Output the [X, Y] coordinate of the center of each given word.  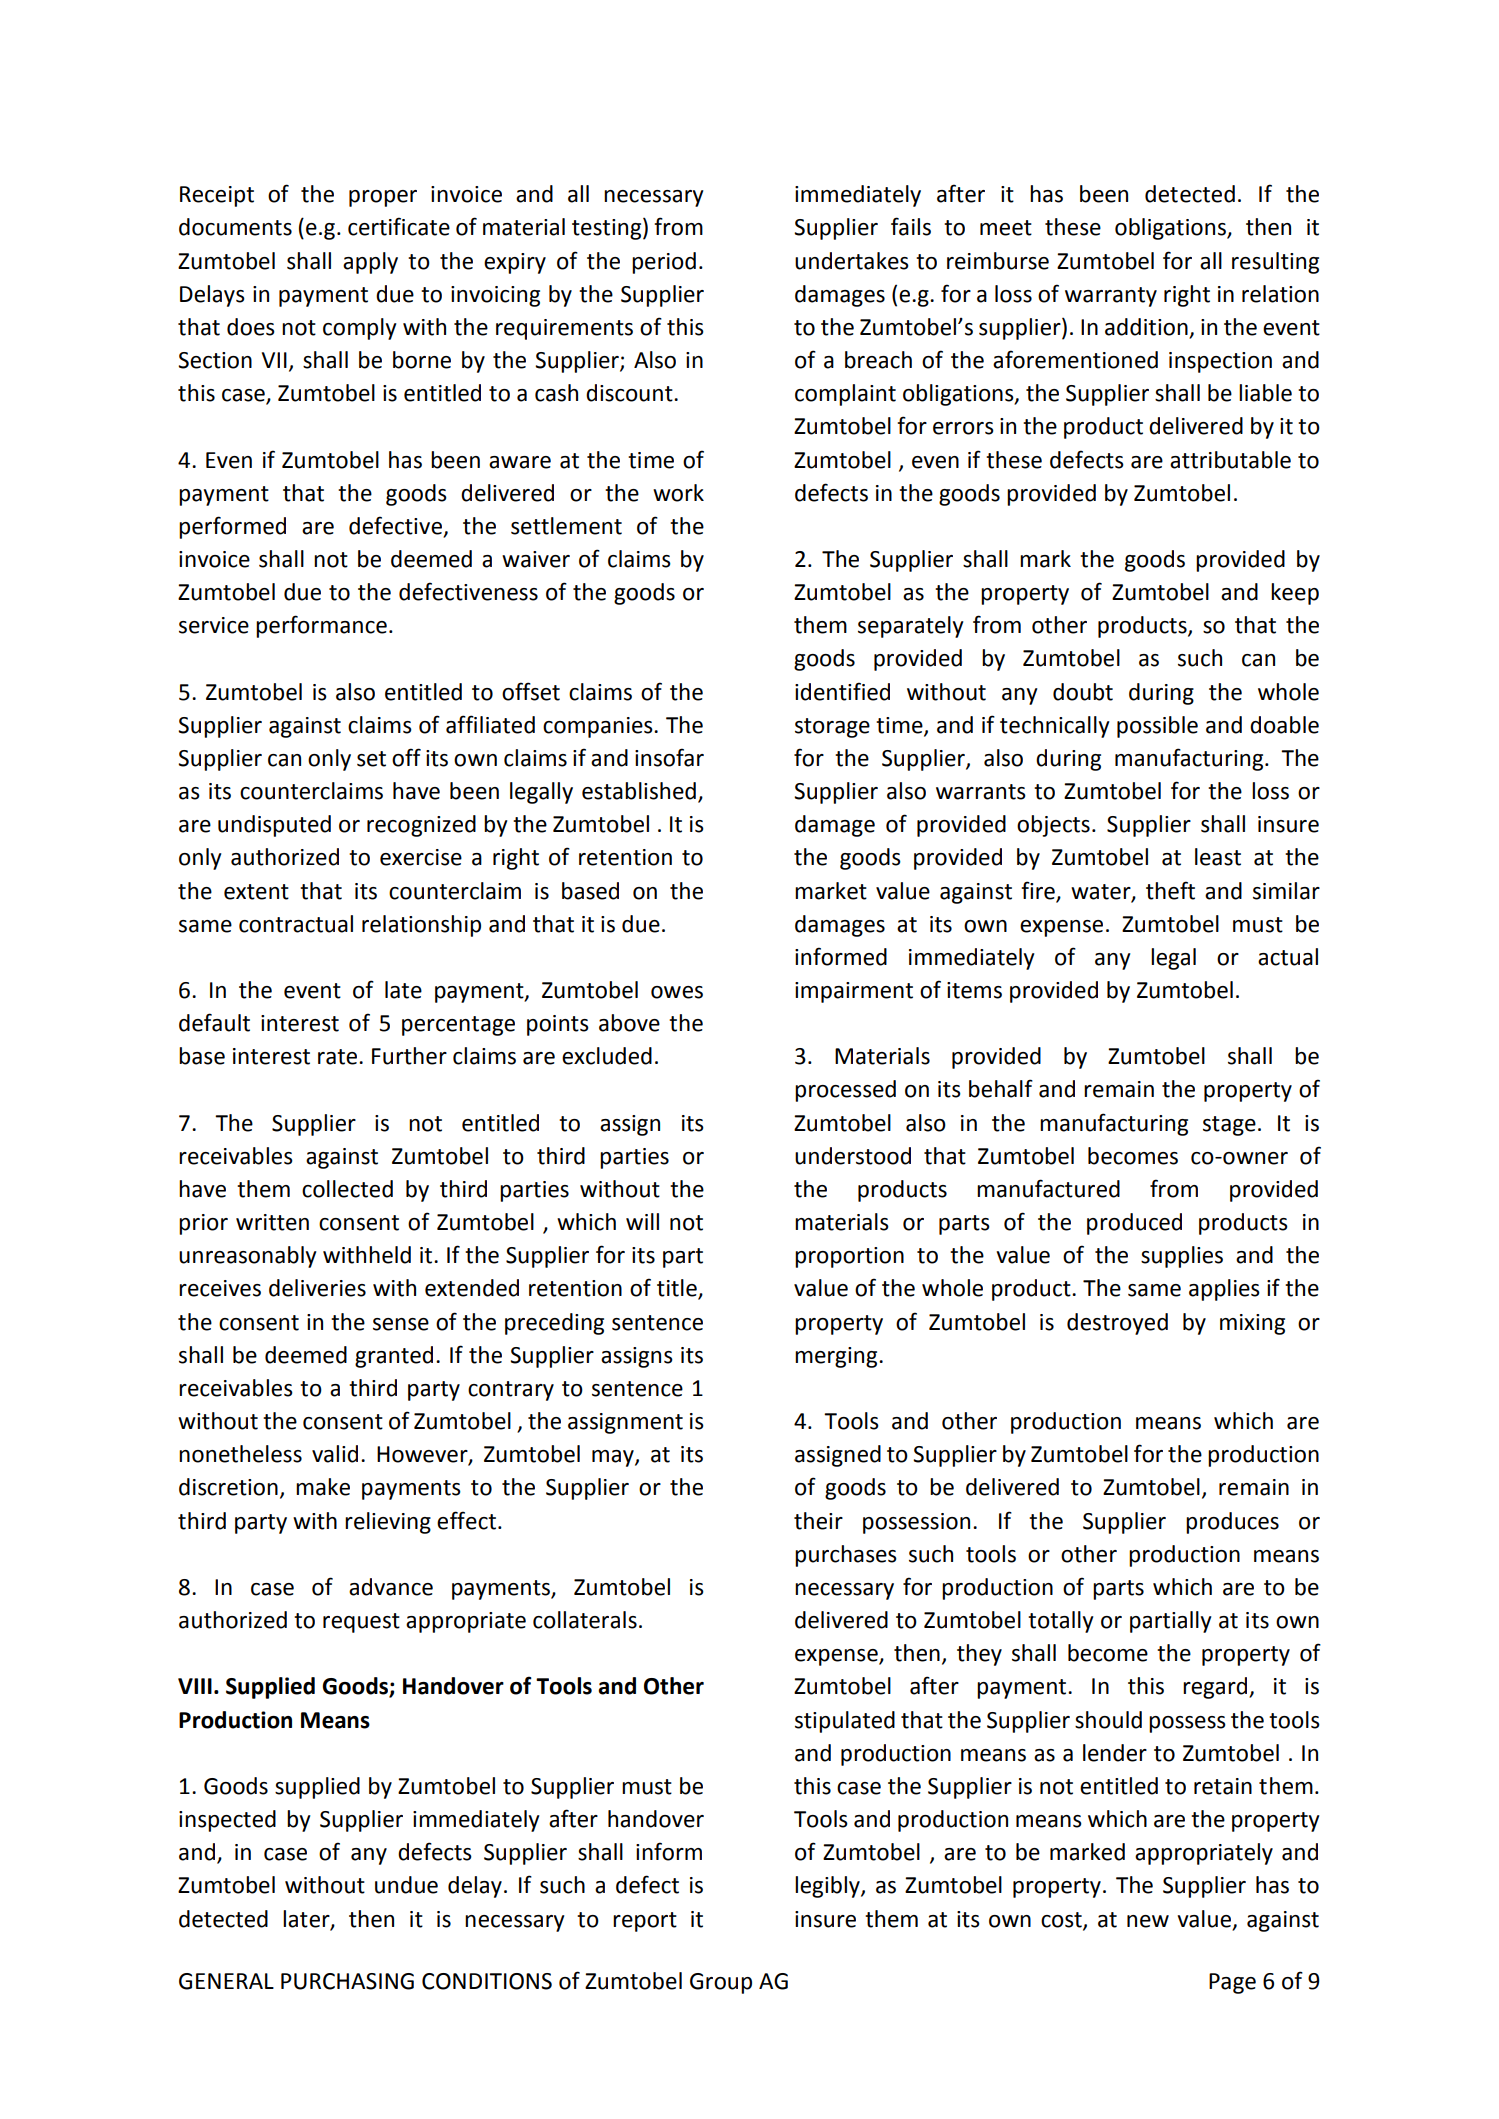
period [664, 263]
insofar [669, 757]
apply [370, 263]
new [1148, 1921]
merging [837, 1357]
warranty [1111, 297]
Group [721, 1983]
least [1218, 857]
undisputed [274, 826]
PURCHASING [347, 1981]
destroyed [1117, 1324]
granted [394, 1357]
